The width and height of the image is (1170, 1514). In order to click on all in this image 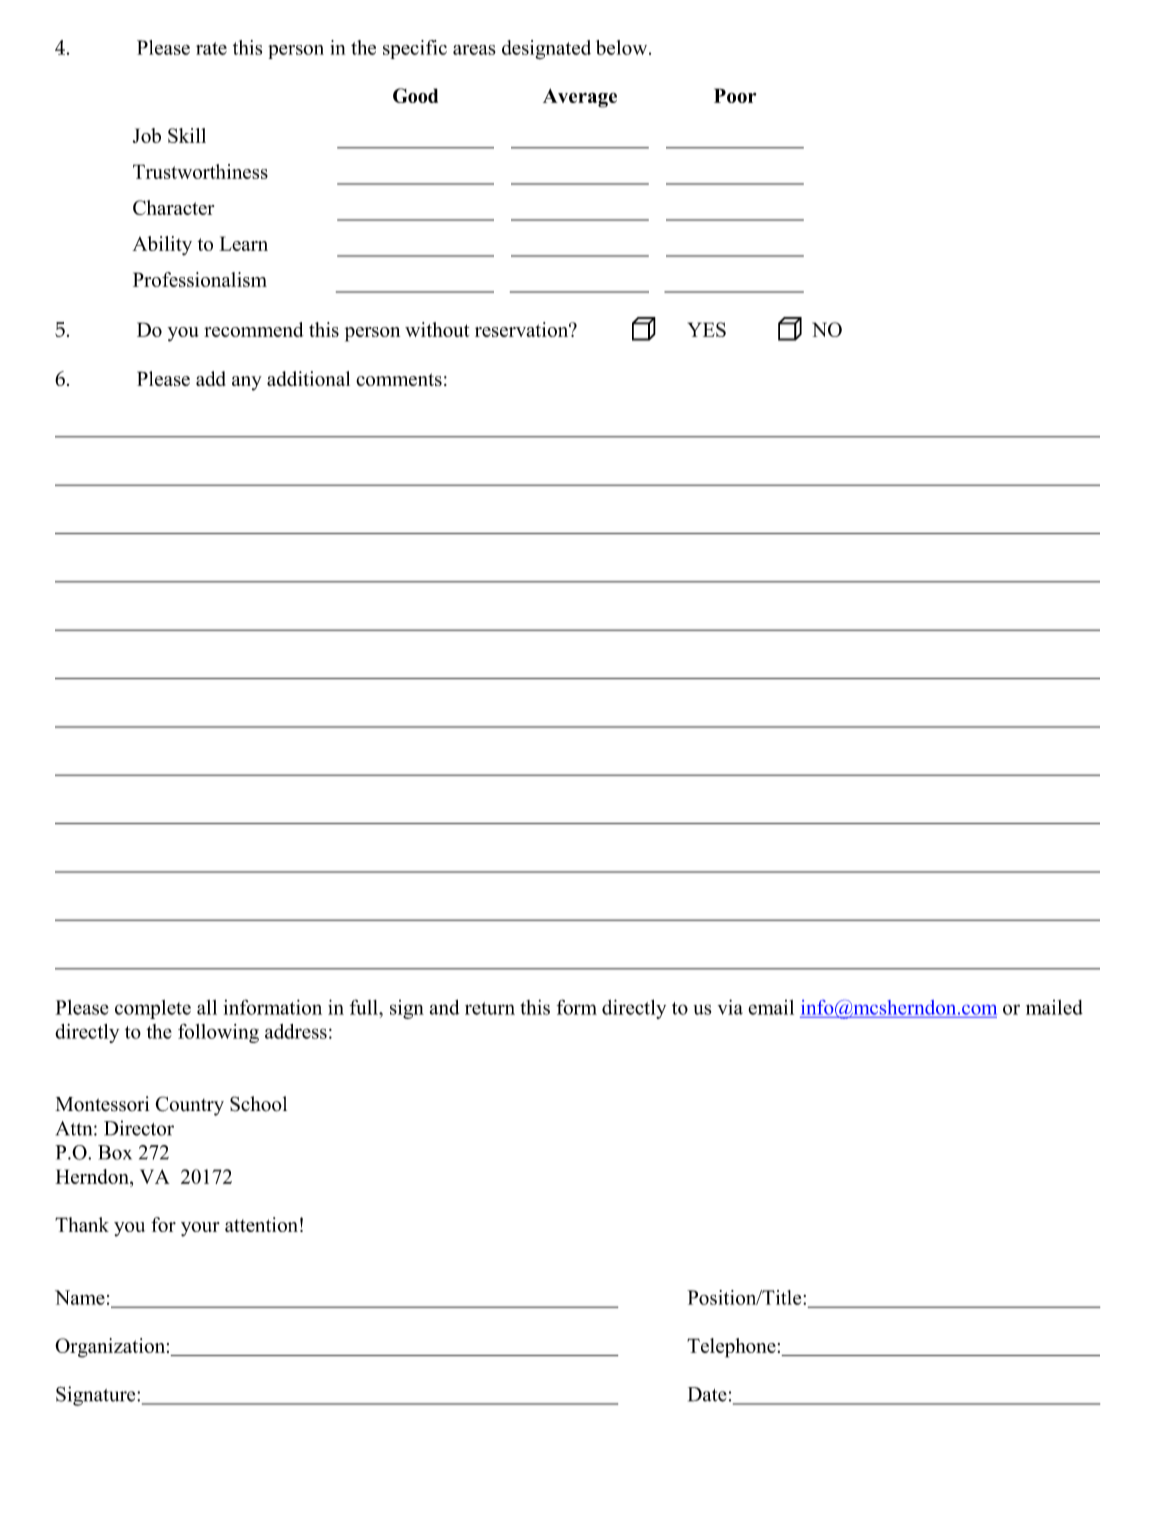, I will do `click(207, 1007)`.
